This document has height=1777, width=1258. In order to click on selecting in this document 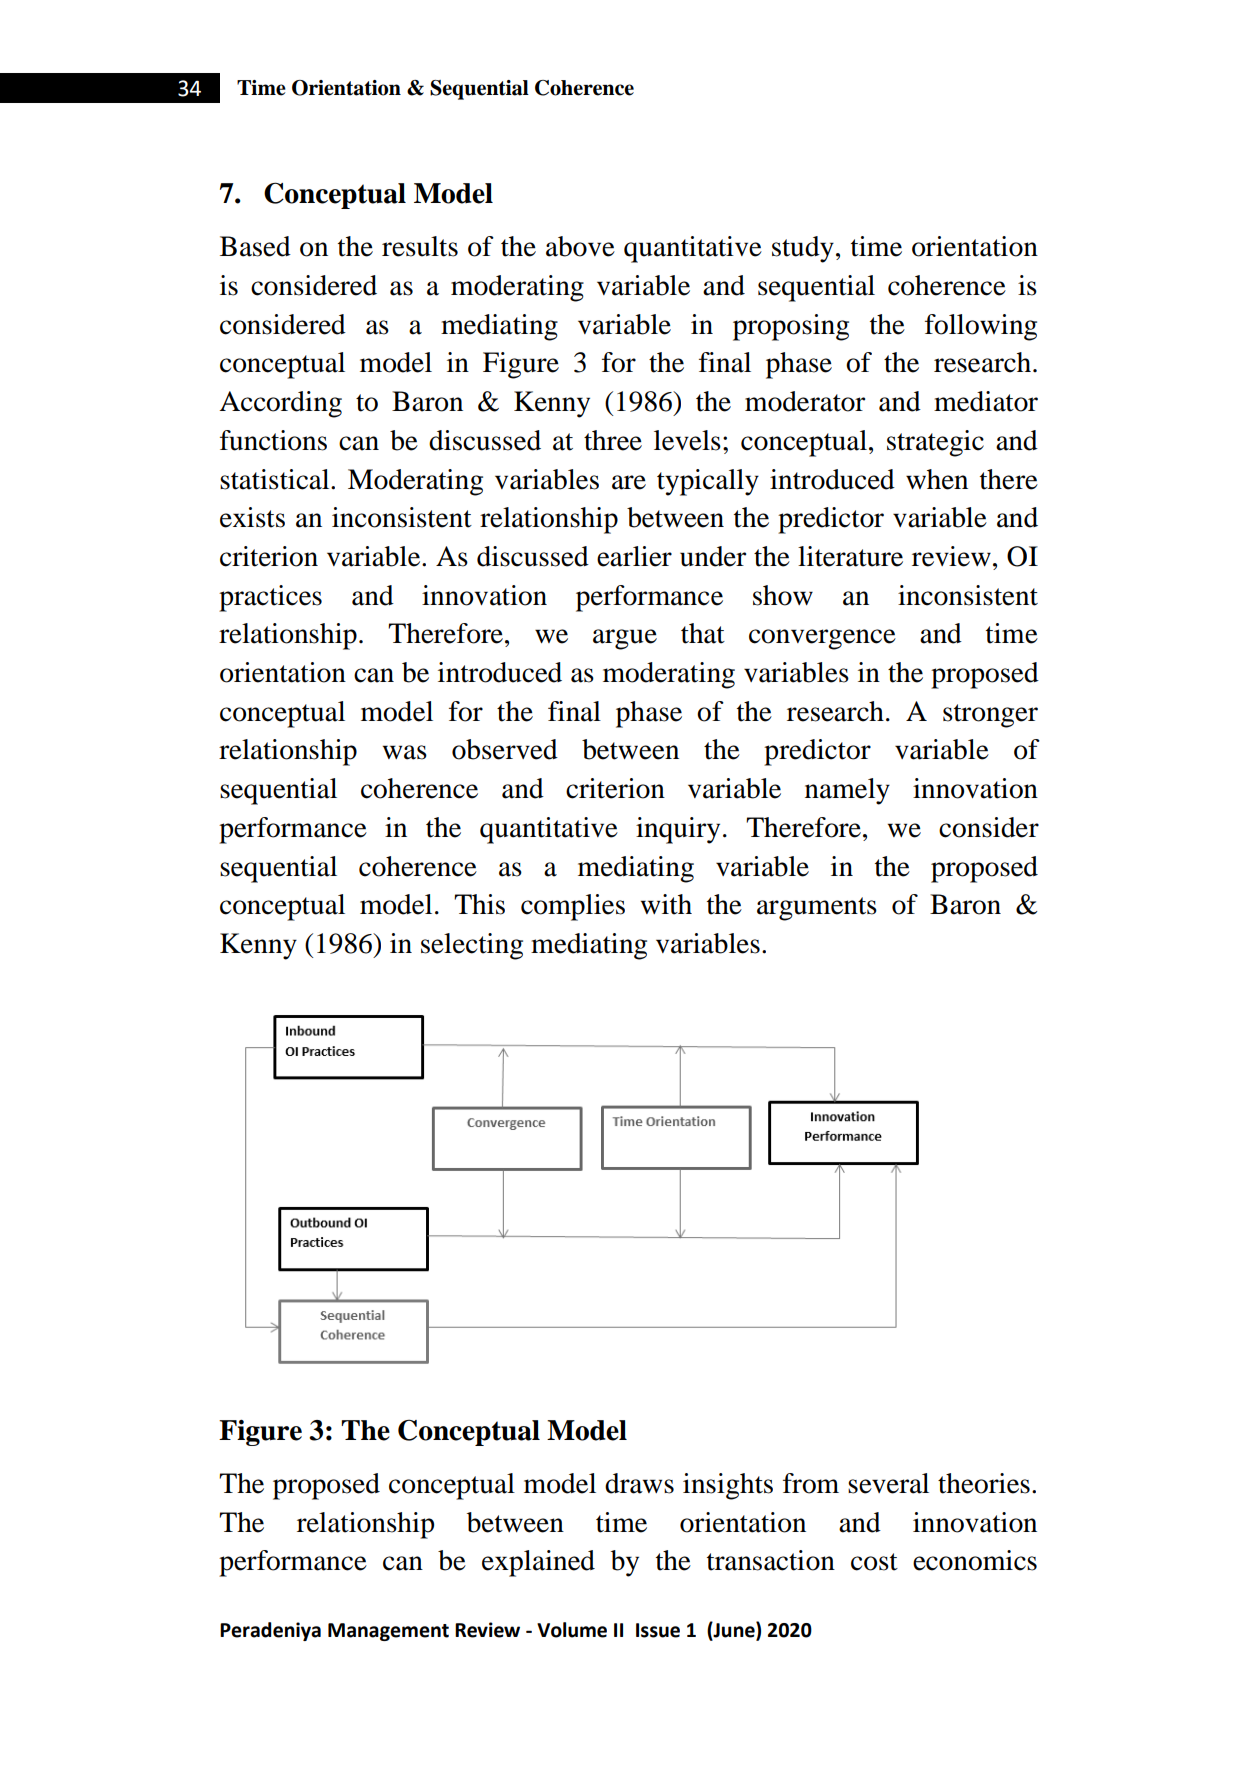, I will do `click(472, 946)`.
